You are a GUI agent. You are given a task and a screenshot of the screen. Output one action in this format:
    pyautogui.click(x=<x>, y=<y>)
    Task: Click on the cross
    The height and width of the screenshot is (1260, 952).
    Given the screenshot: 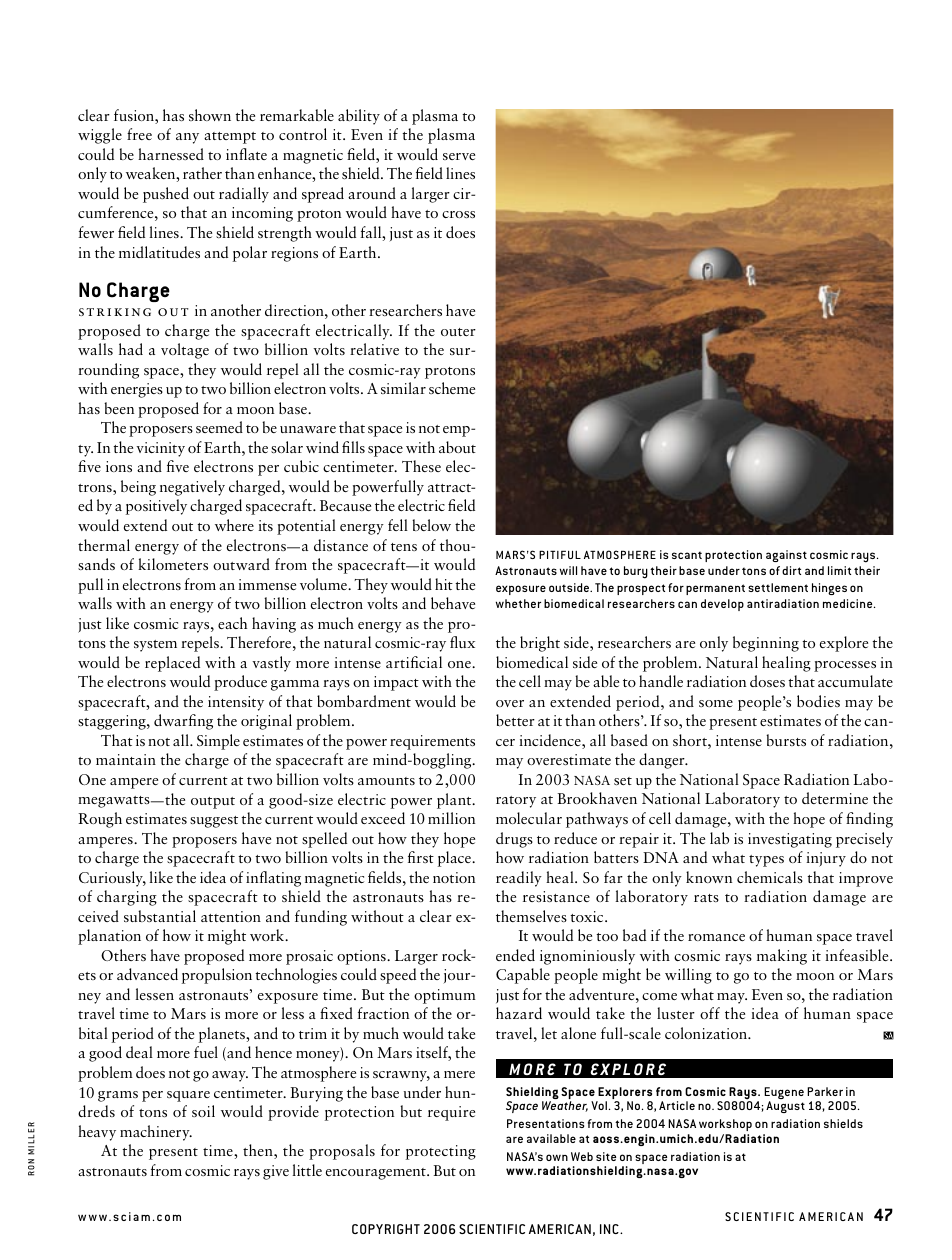 What is the action you would take?
    pyautogui.click(x=458, y=214)
